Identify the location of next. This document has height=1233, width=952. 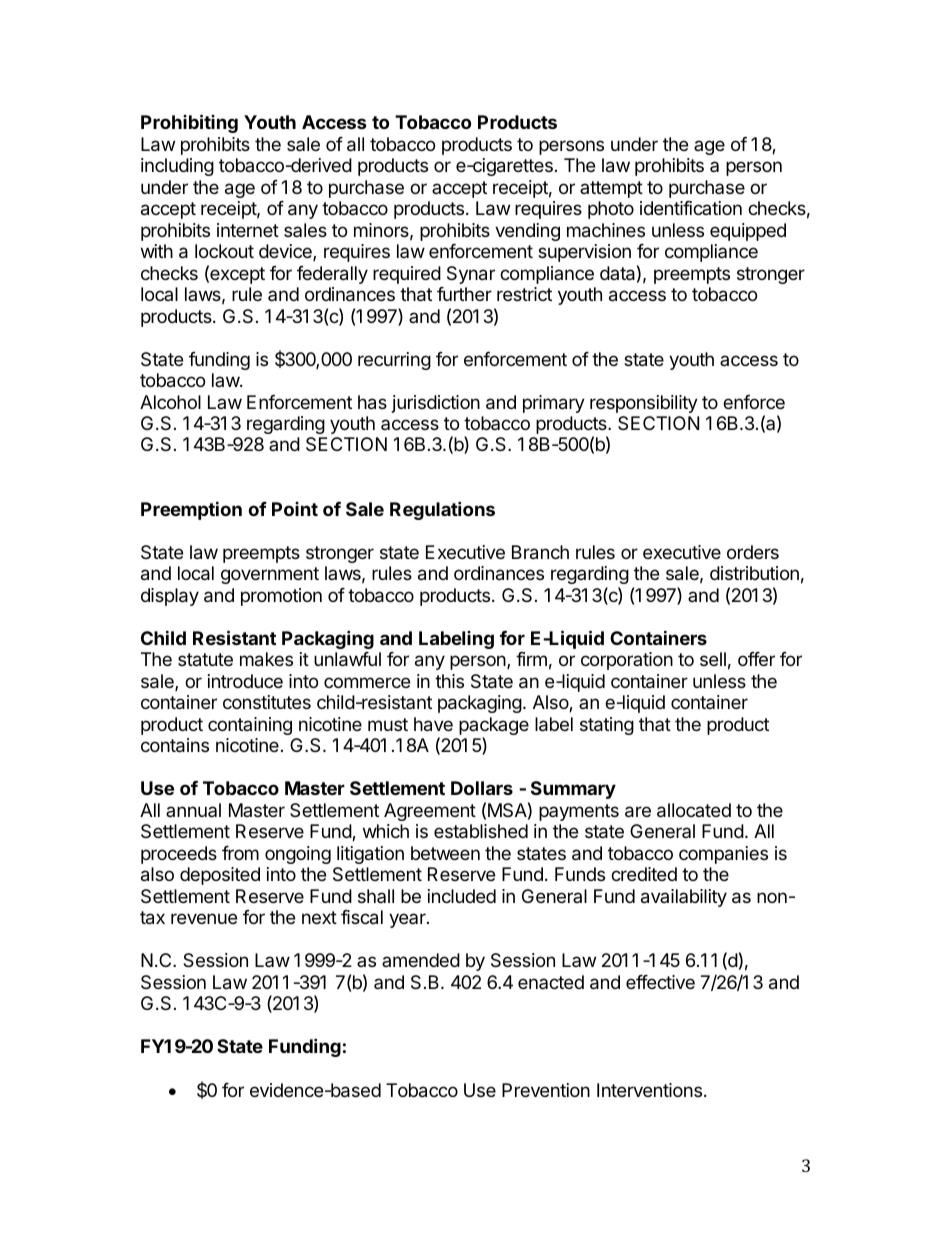
(319, 917).
